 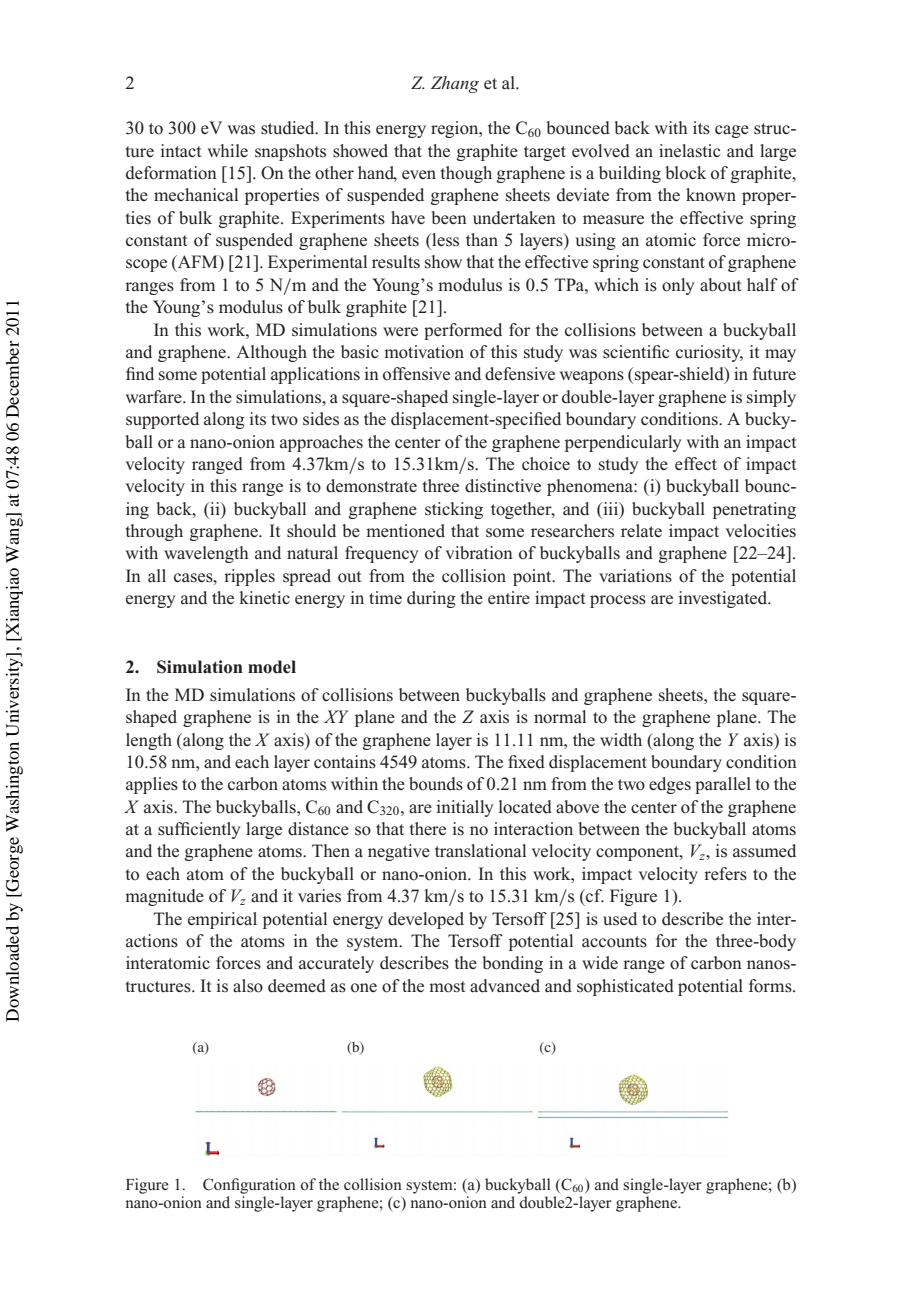 What do you see at coordinates (732, 131) in the image?
I see `cage` at bounding box center [732, 131].
